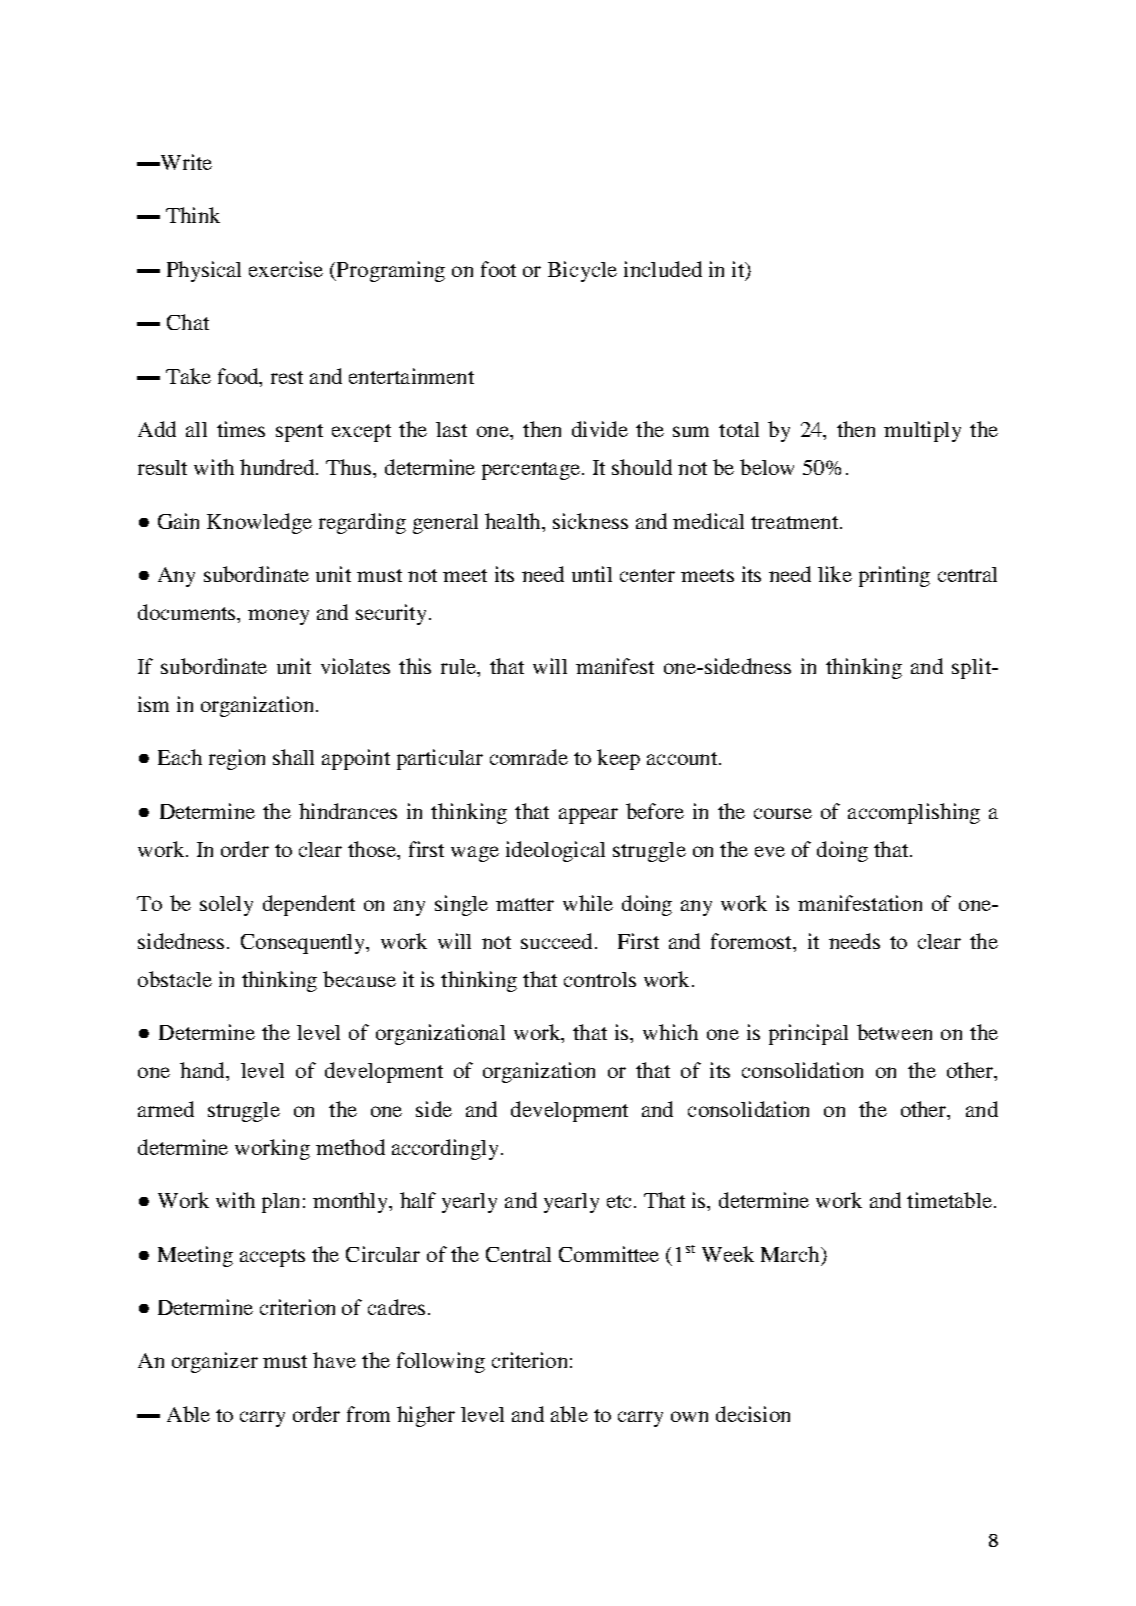 The height and width of the screenshot is (1606, 1136). What do you see at coordinates (286, 269) in the screenshot?
I see `exercise` at bounding box center [286, 269].
